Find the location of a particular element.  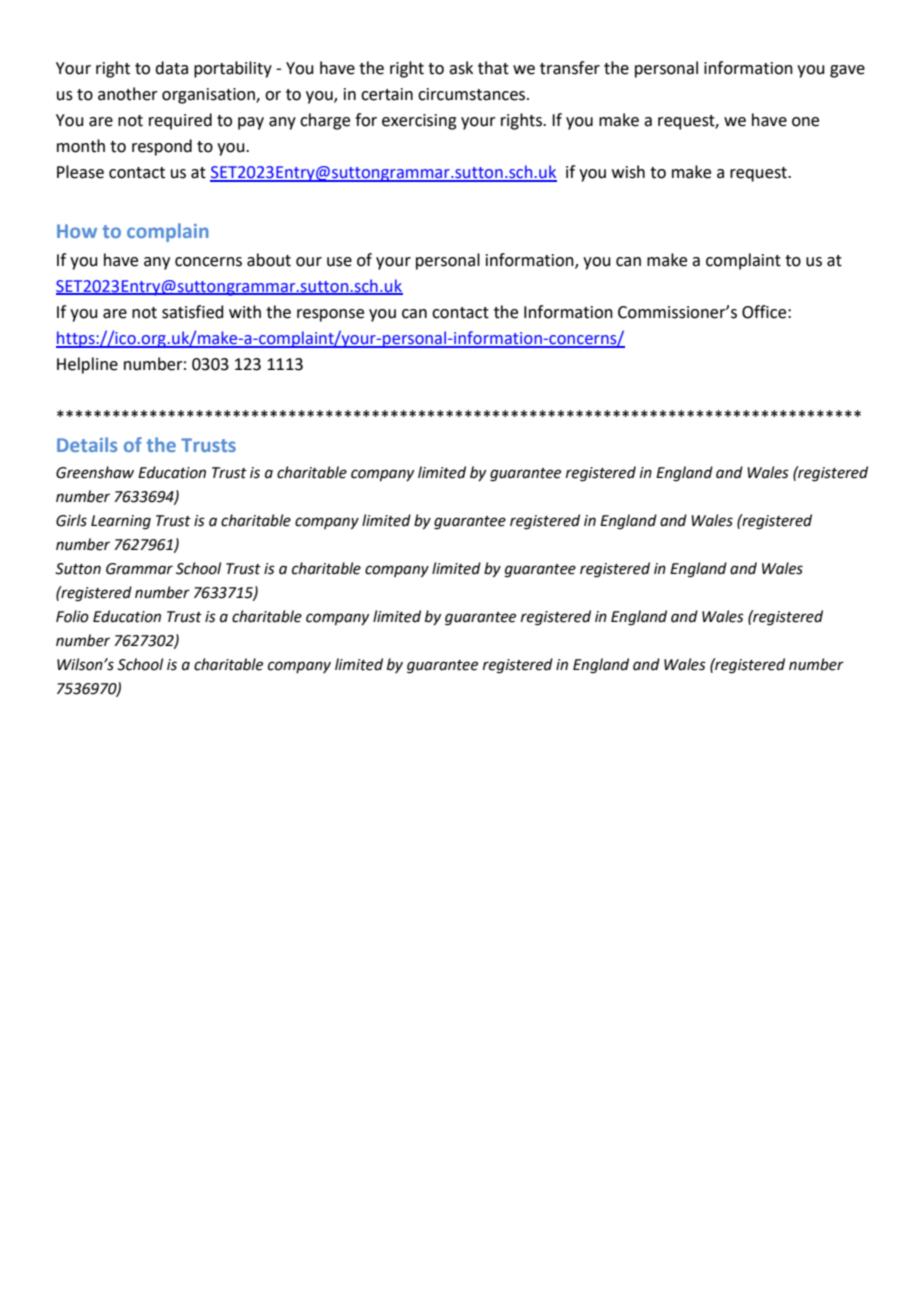

Helpline is located at coordinates (87, 365).
